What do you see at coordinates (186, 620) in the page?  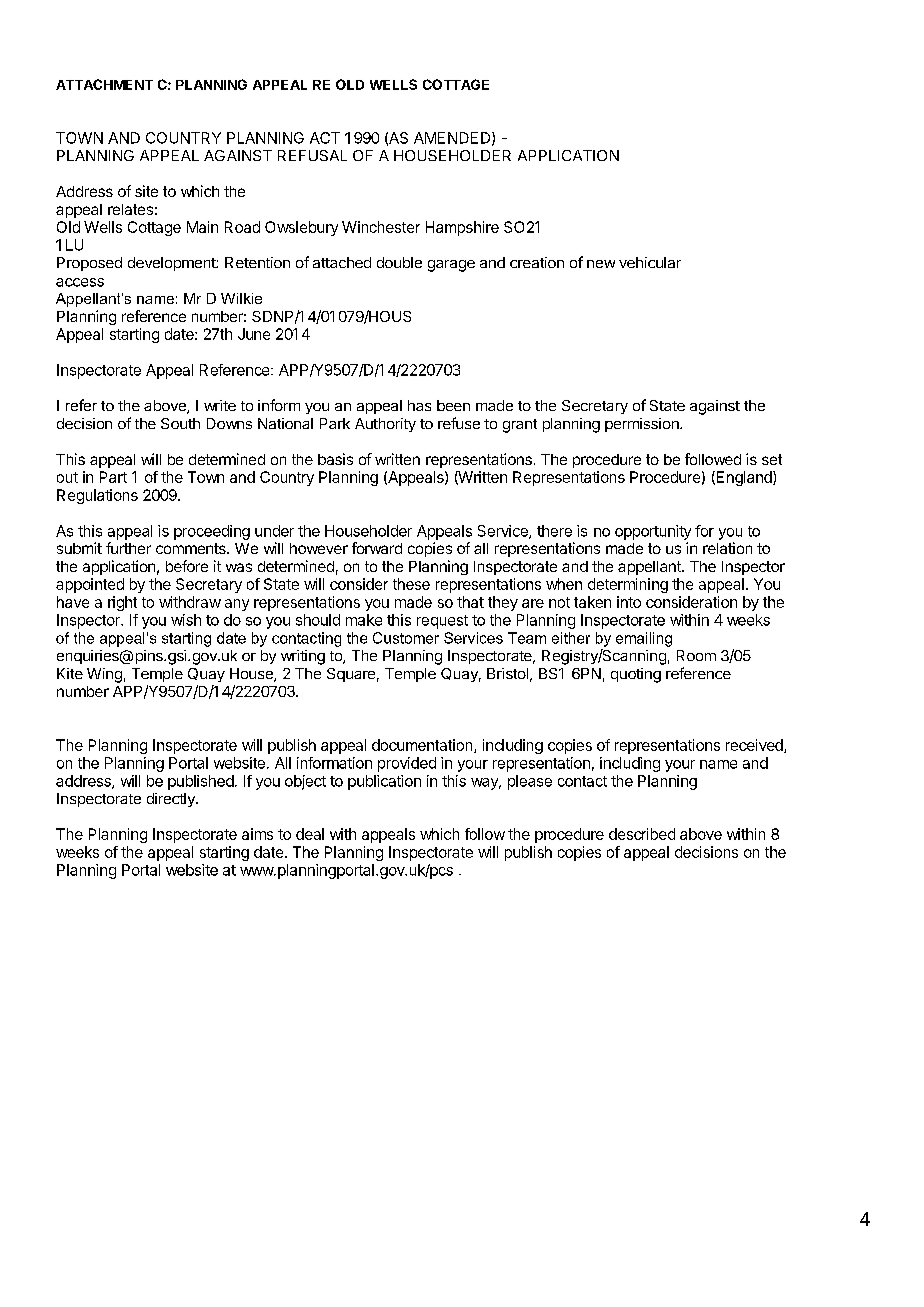 I see `wish` at bounding box center [186, 620].
